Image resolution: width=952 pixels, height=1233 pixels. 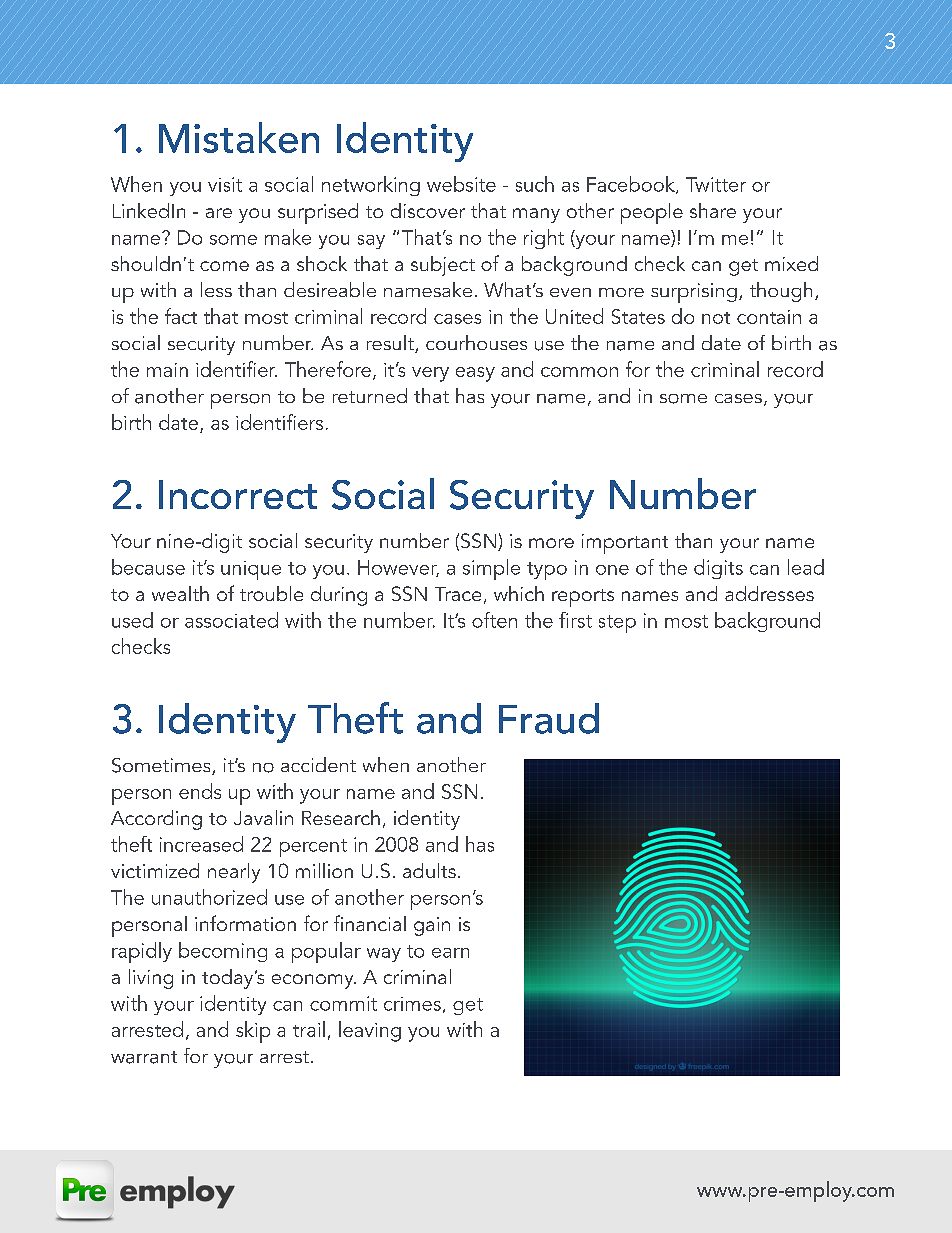 What do you see at coordinates (475, 374) in the document?
I see `easy` at bounding box center [475, 374].
